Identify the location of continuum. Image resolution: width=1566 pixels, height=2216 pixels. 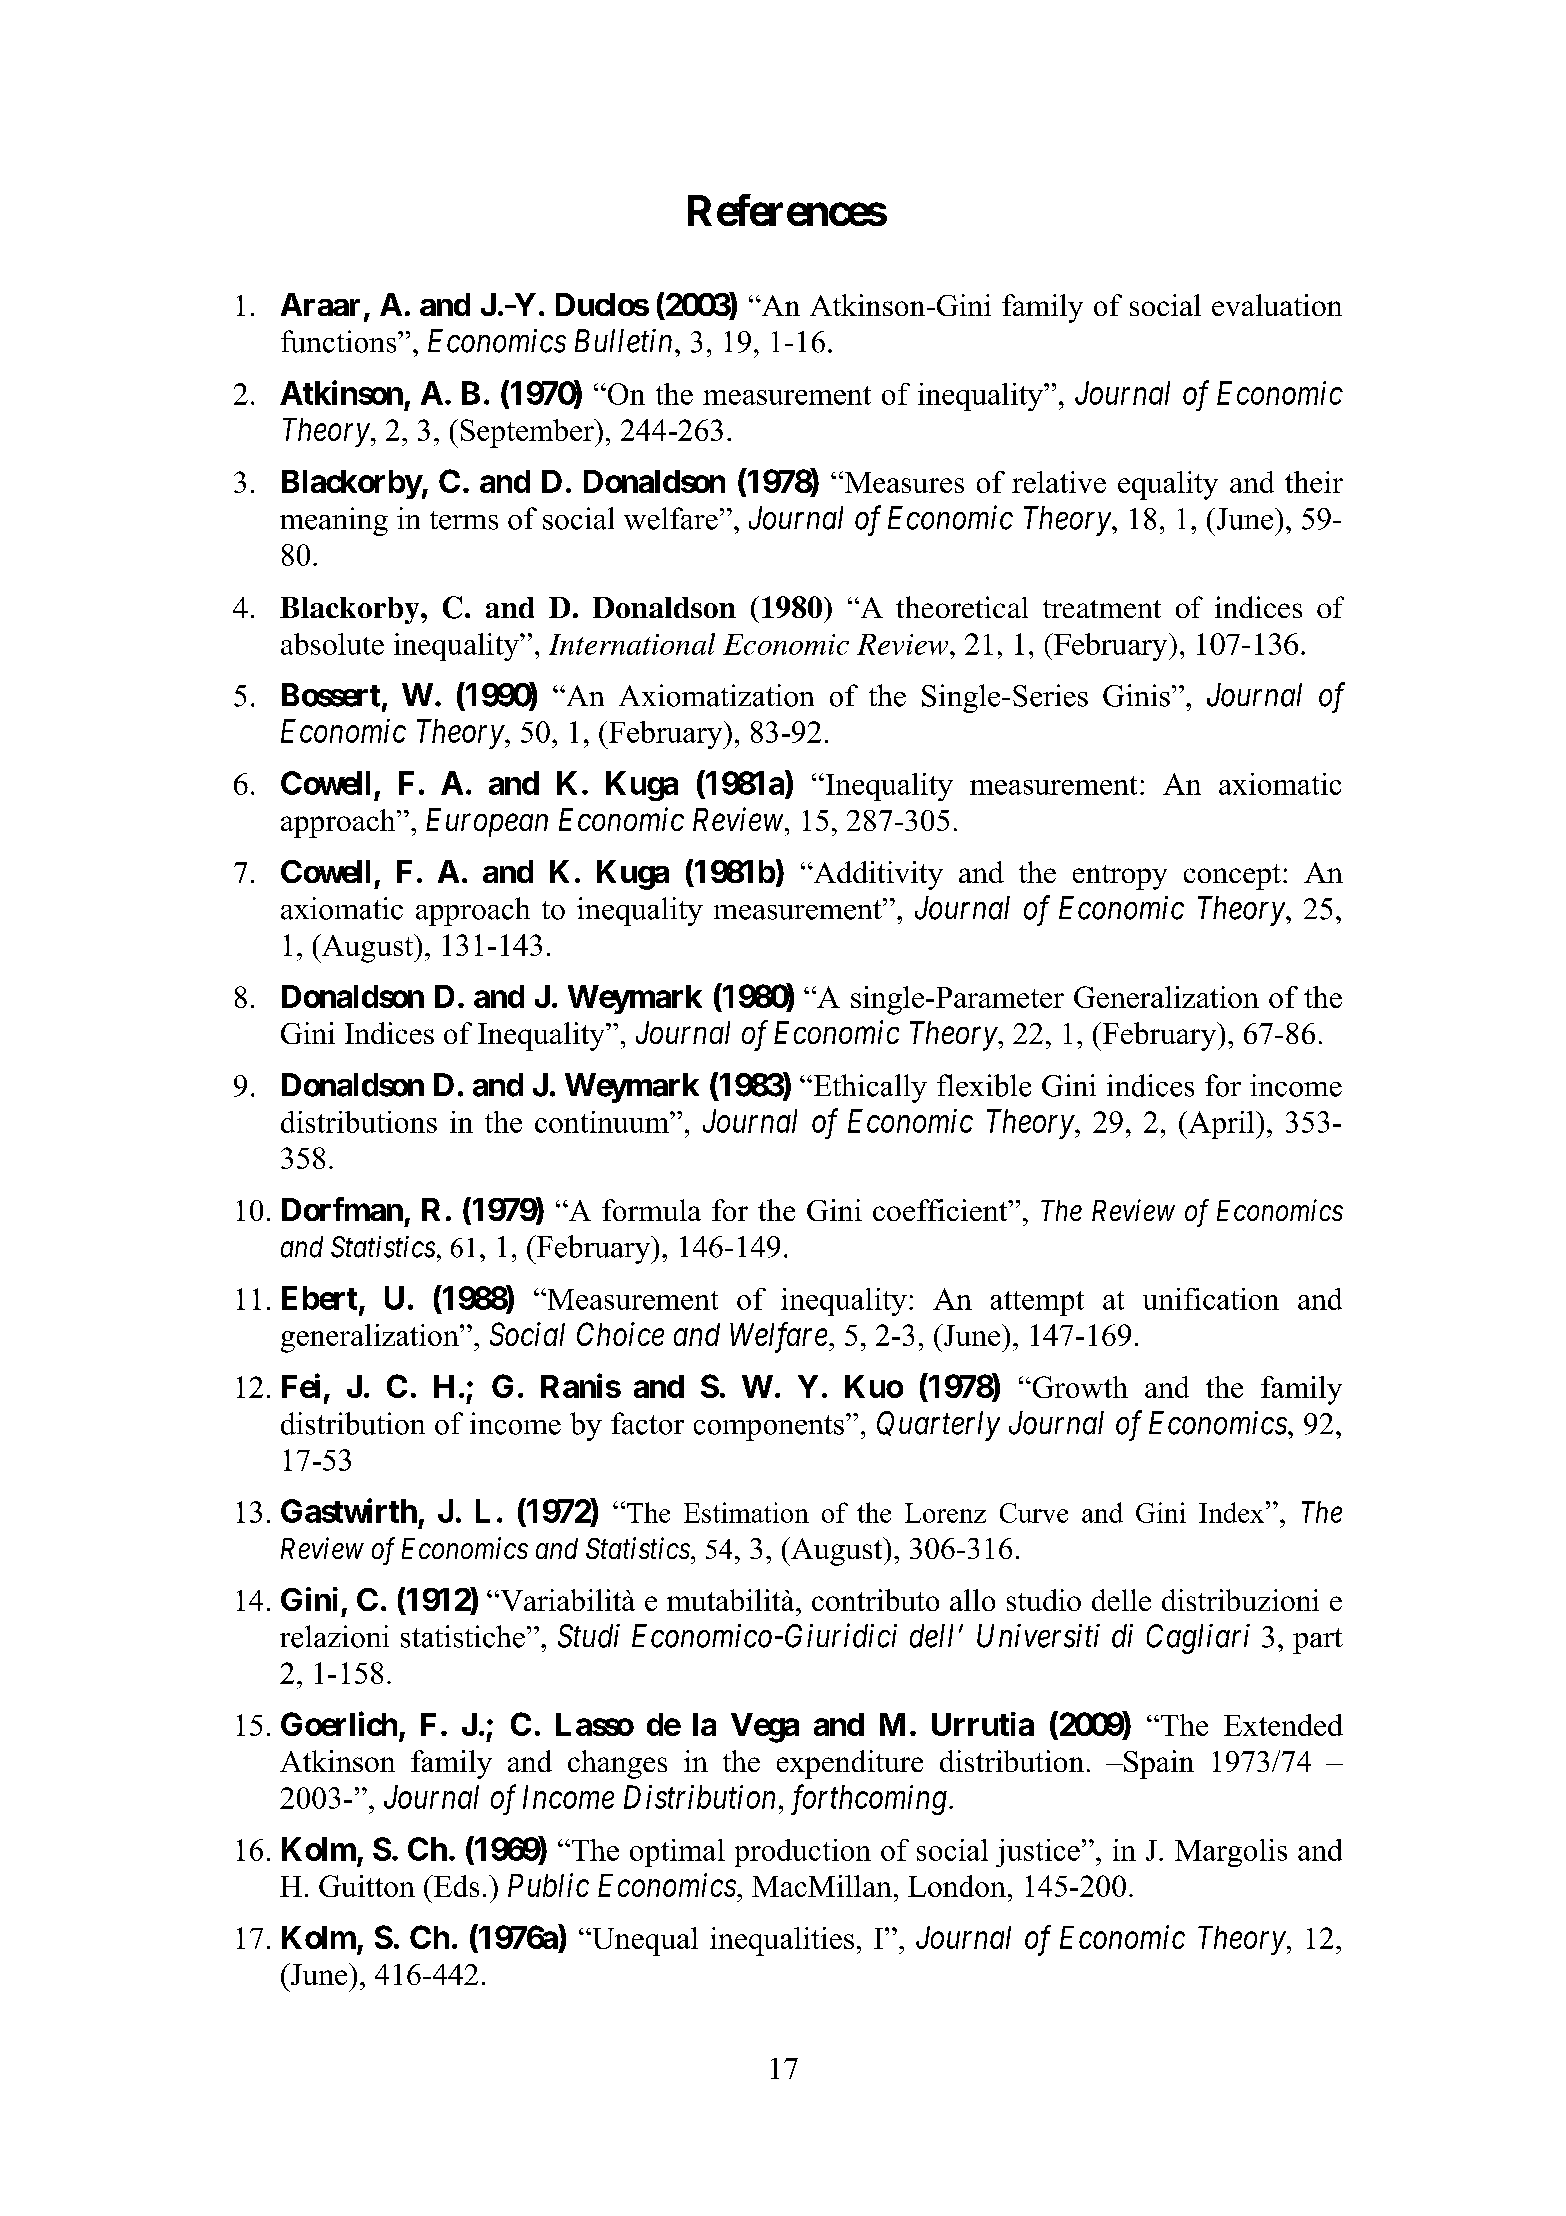
(603, 1122).
